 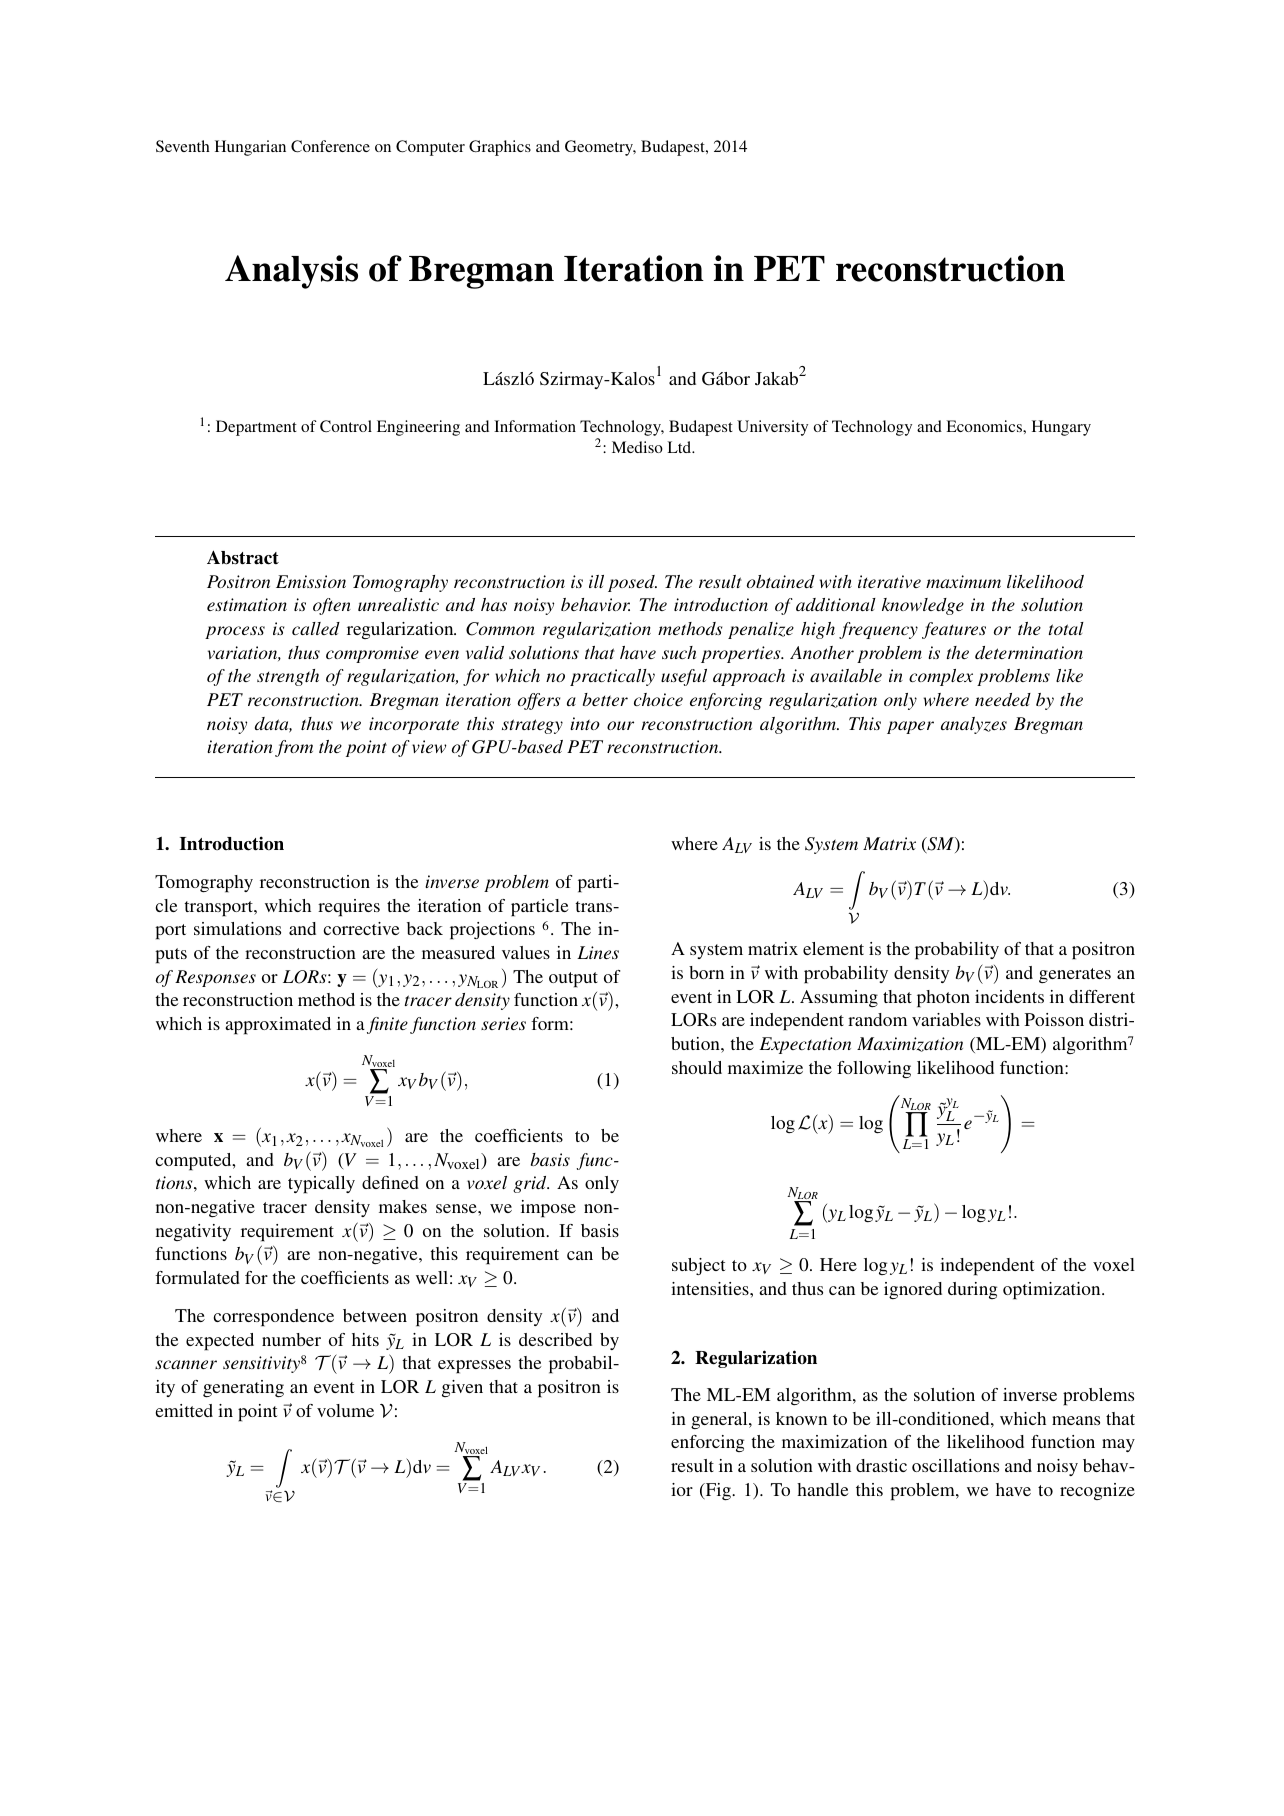 What do you see at coordinates (985, 426) in the document?
I see `Economics` at bounding box center [985, 426].
